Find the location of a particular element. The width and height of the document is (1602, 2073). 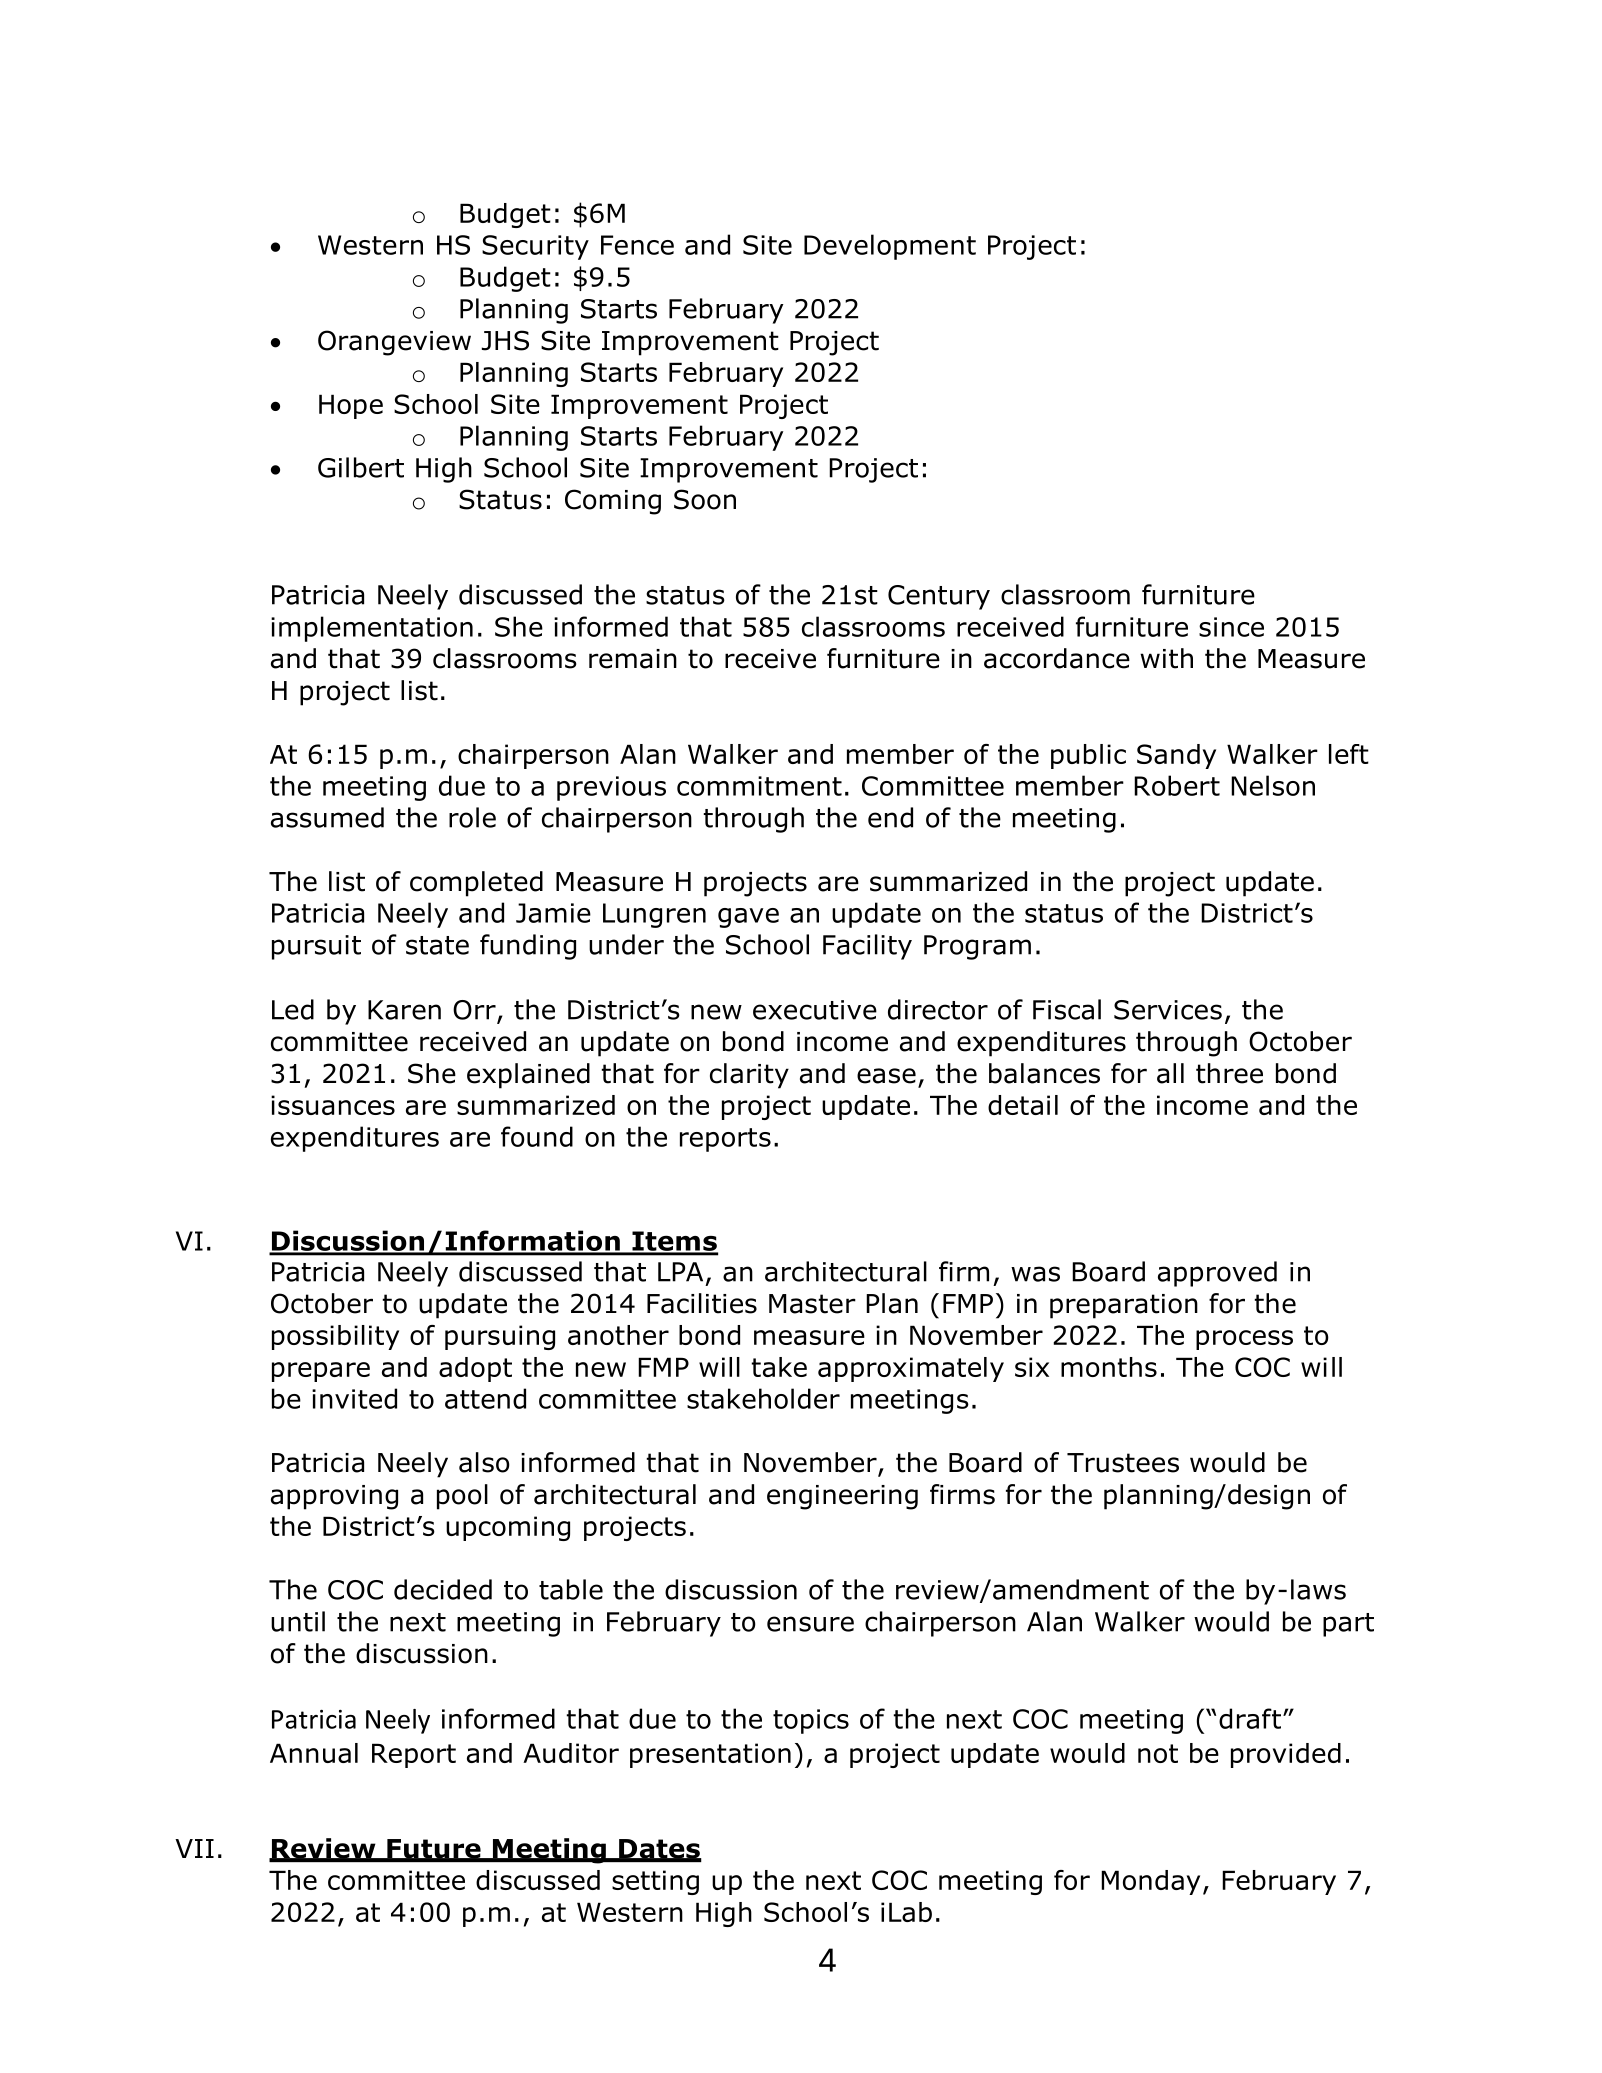

Dates is located at coordinates (659, 1850).
